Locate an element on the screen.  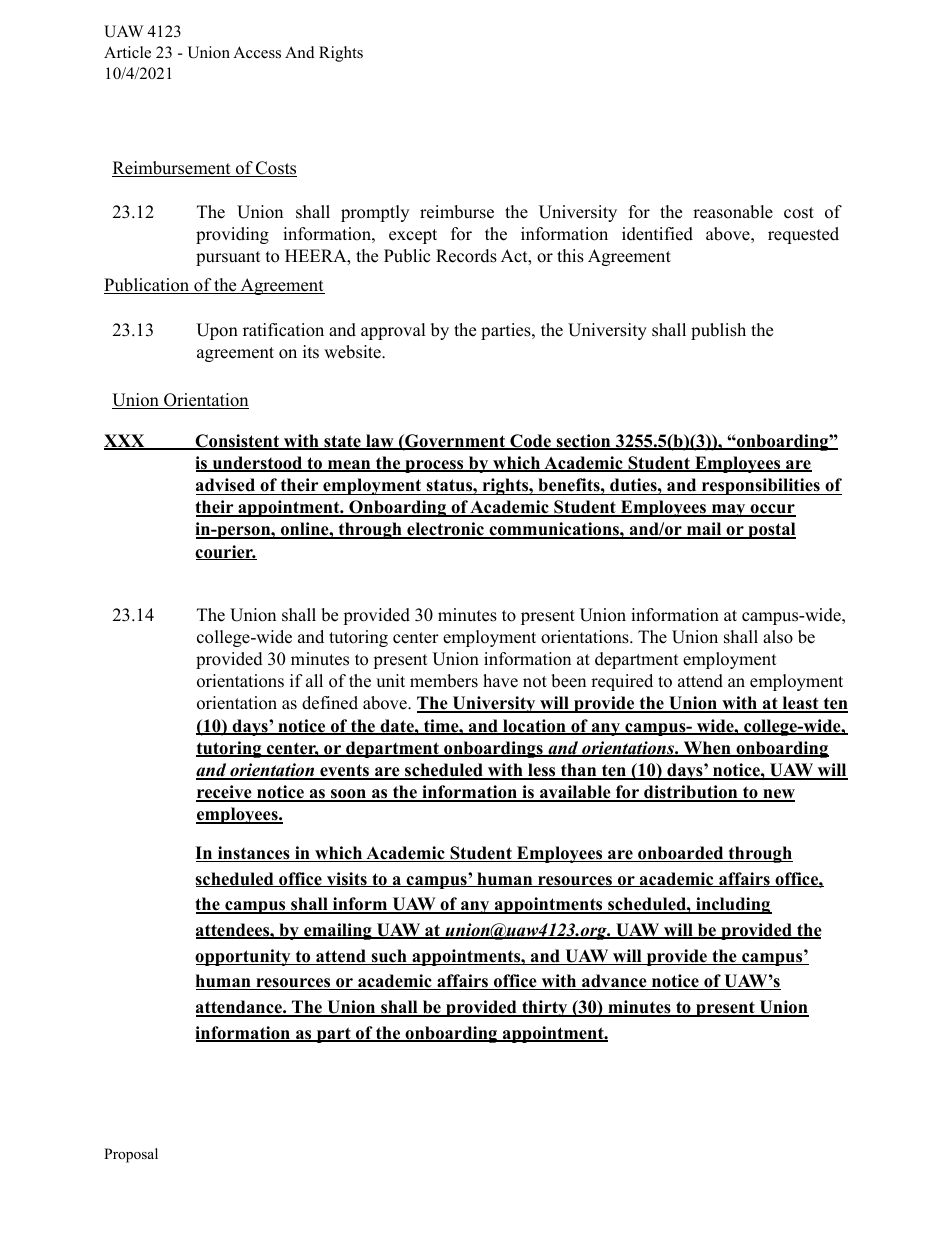
advised is located at coordinates (225, 485).
